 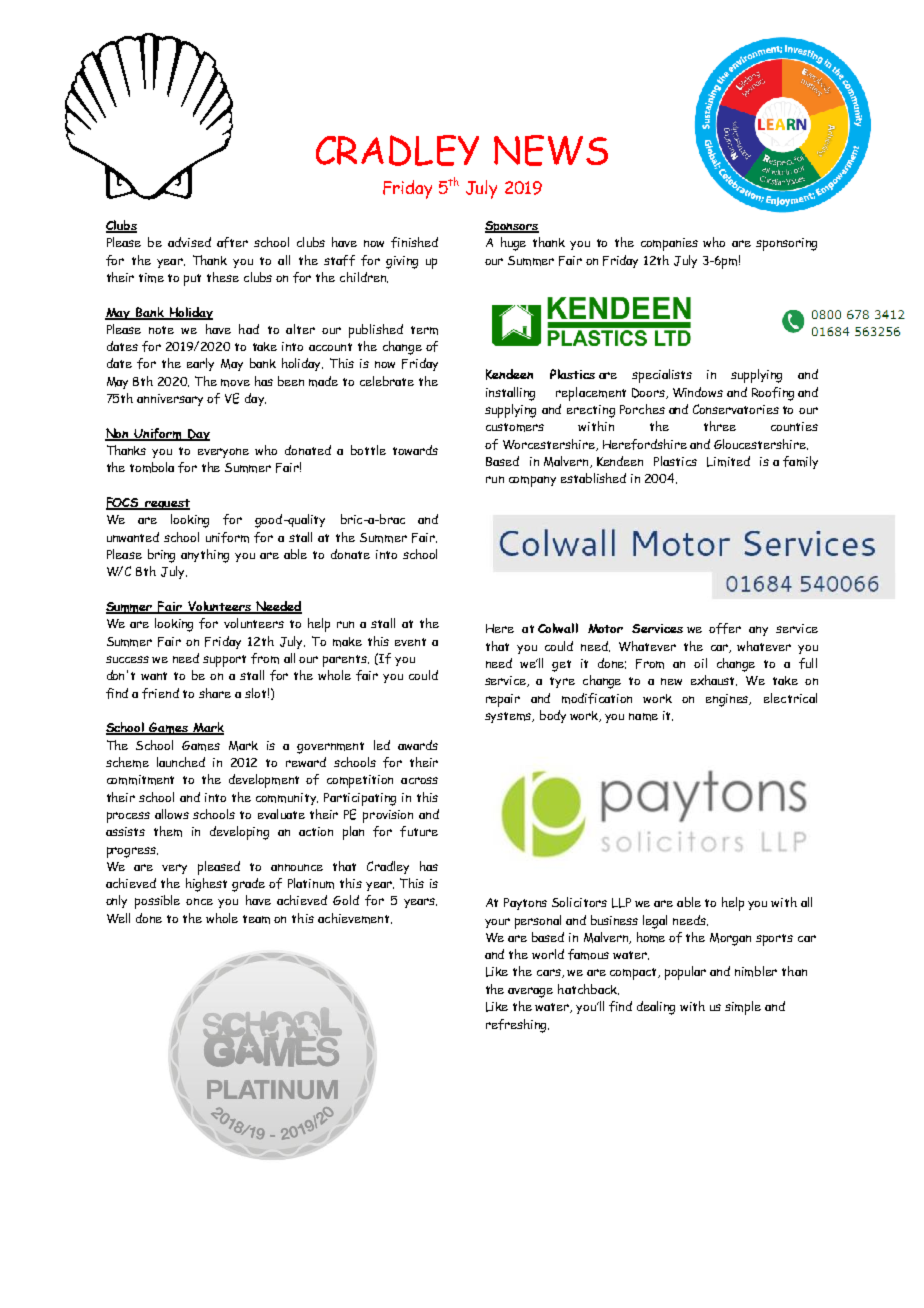 I want to click on allows, so click(x=172, y=814).
